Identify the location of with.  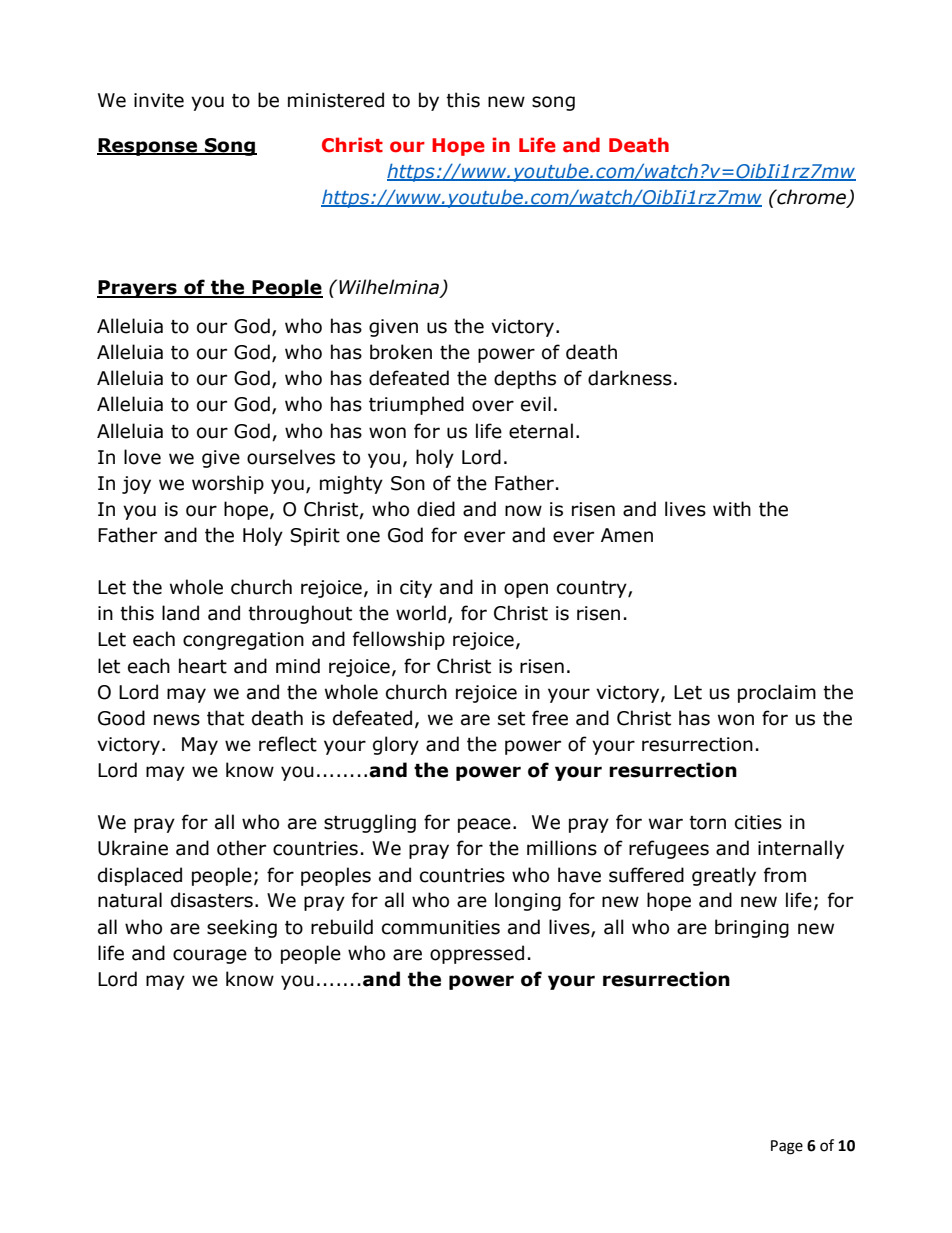
(732, 509).
